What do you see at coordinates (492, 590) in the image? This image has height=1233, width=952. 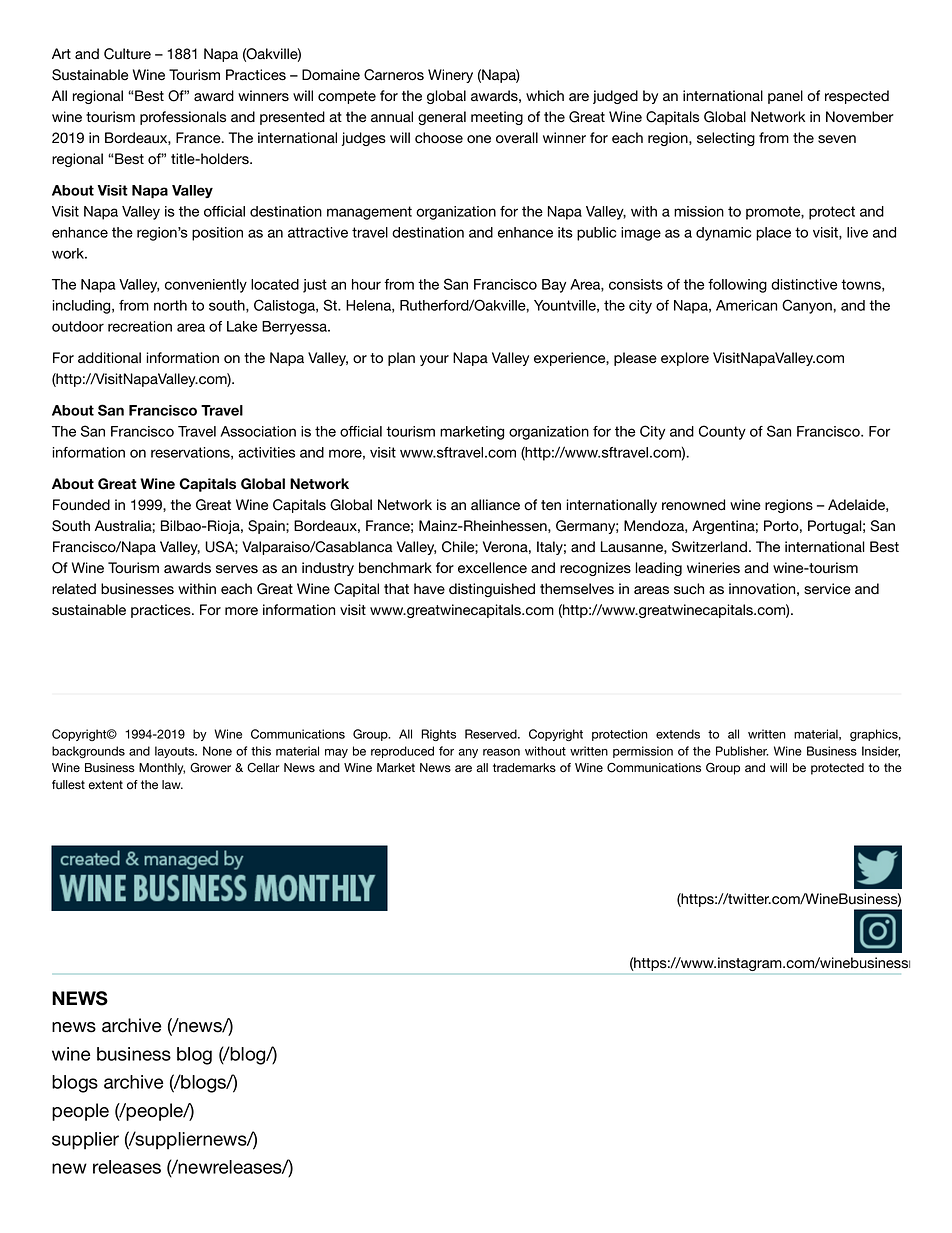 I see `distinguished` at bounding box center [492, 590].
